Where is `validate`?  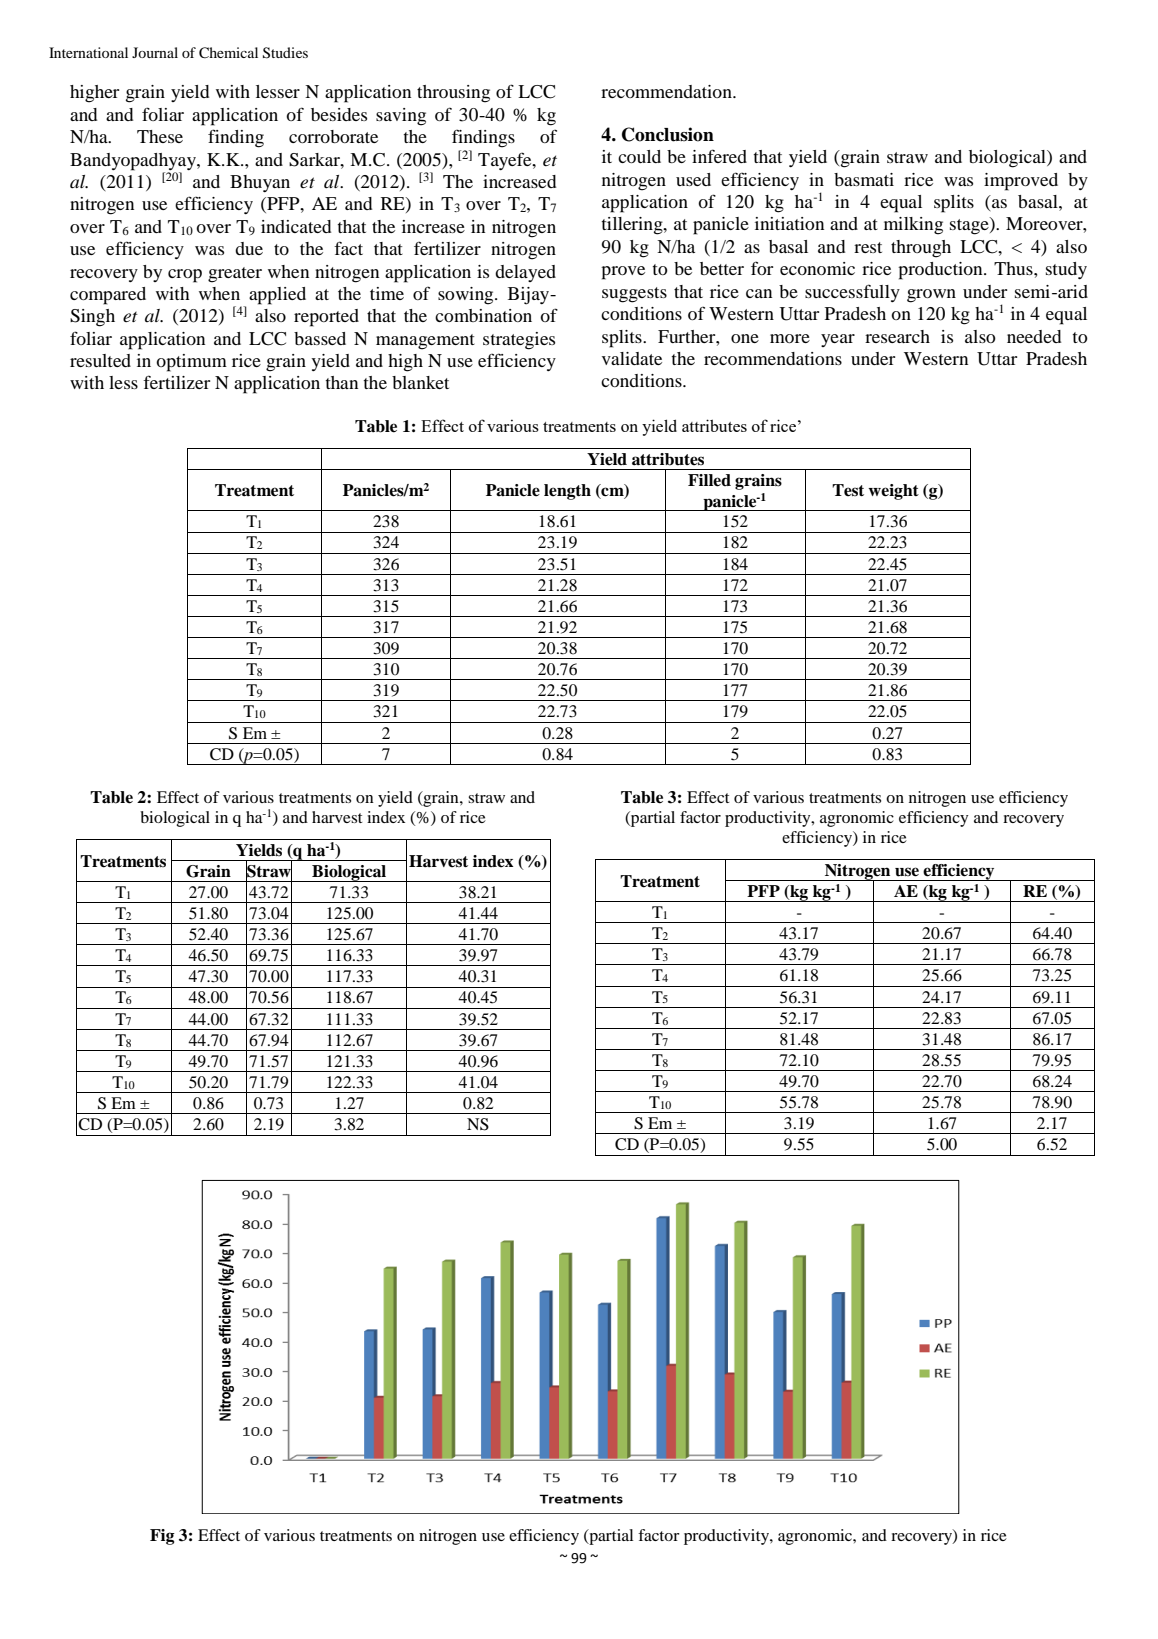
validate is located at coordinates (632, 358).
